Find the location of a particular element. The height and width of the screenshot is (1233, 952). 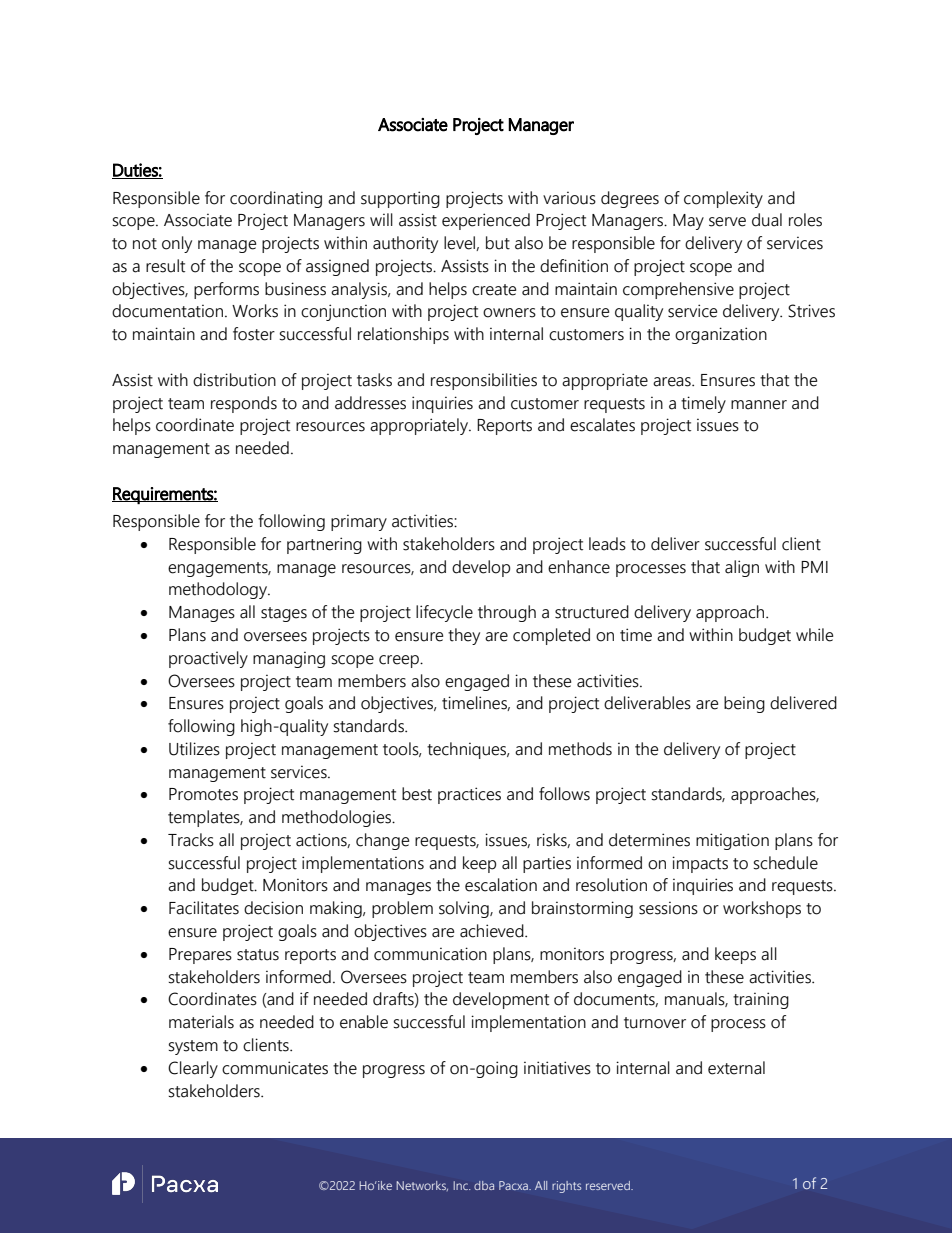

methodology is located at coordinates (219, 590).
